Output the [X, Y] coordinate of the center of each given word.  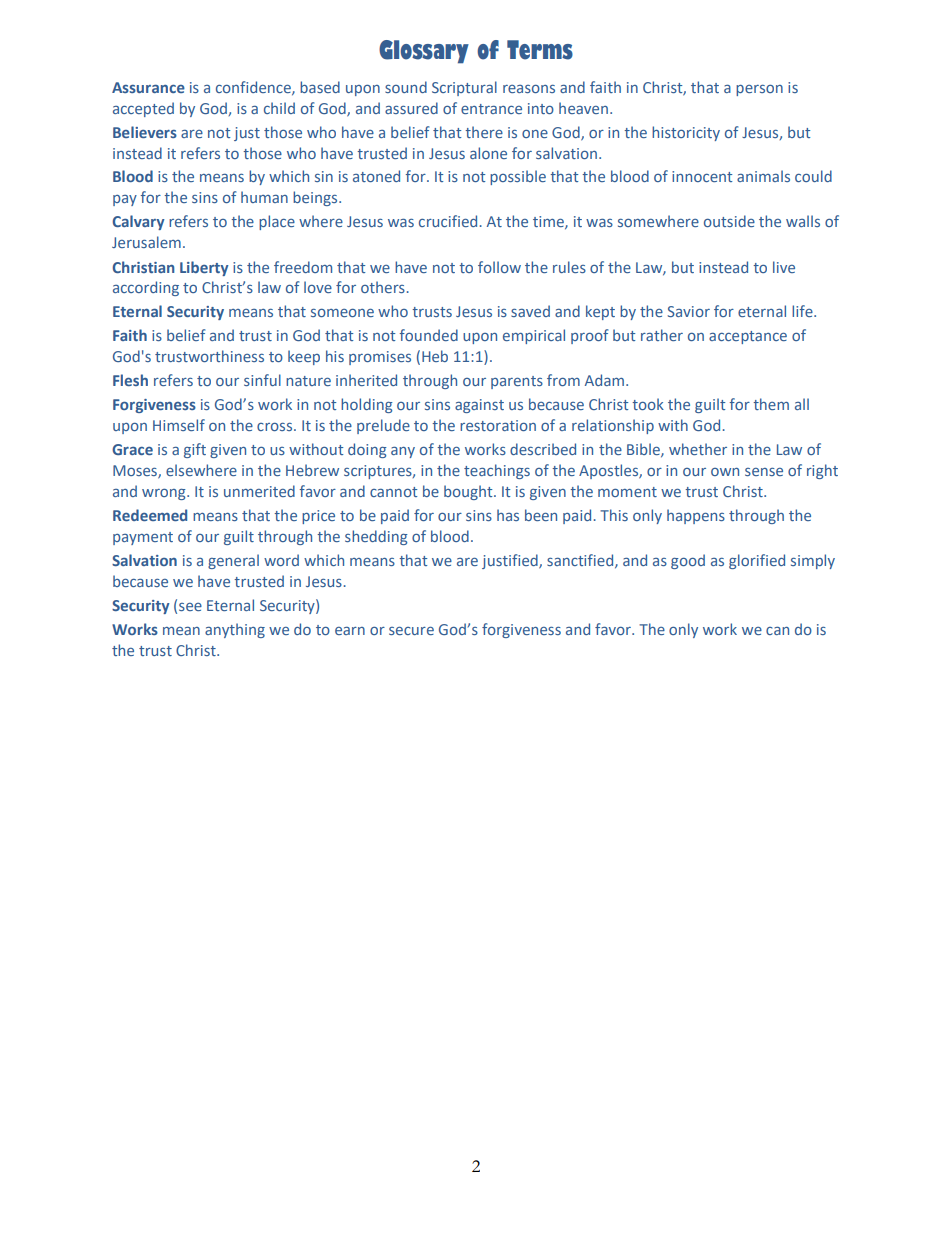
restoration [498, 425]
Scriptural [464, 88]
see [190, 607]
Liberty [204, 268]
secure [411, 631]
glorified [757, 561]
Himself [179, 425]
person [759, 90]
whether [698, 449]
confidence [254, 88]
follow [499, 267]
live [784, 267]
